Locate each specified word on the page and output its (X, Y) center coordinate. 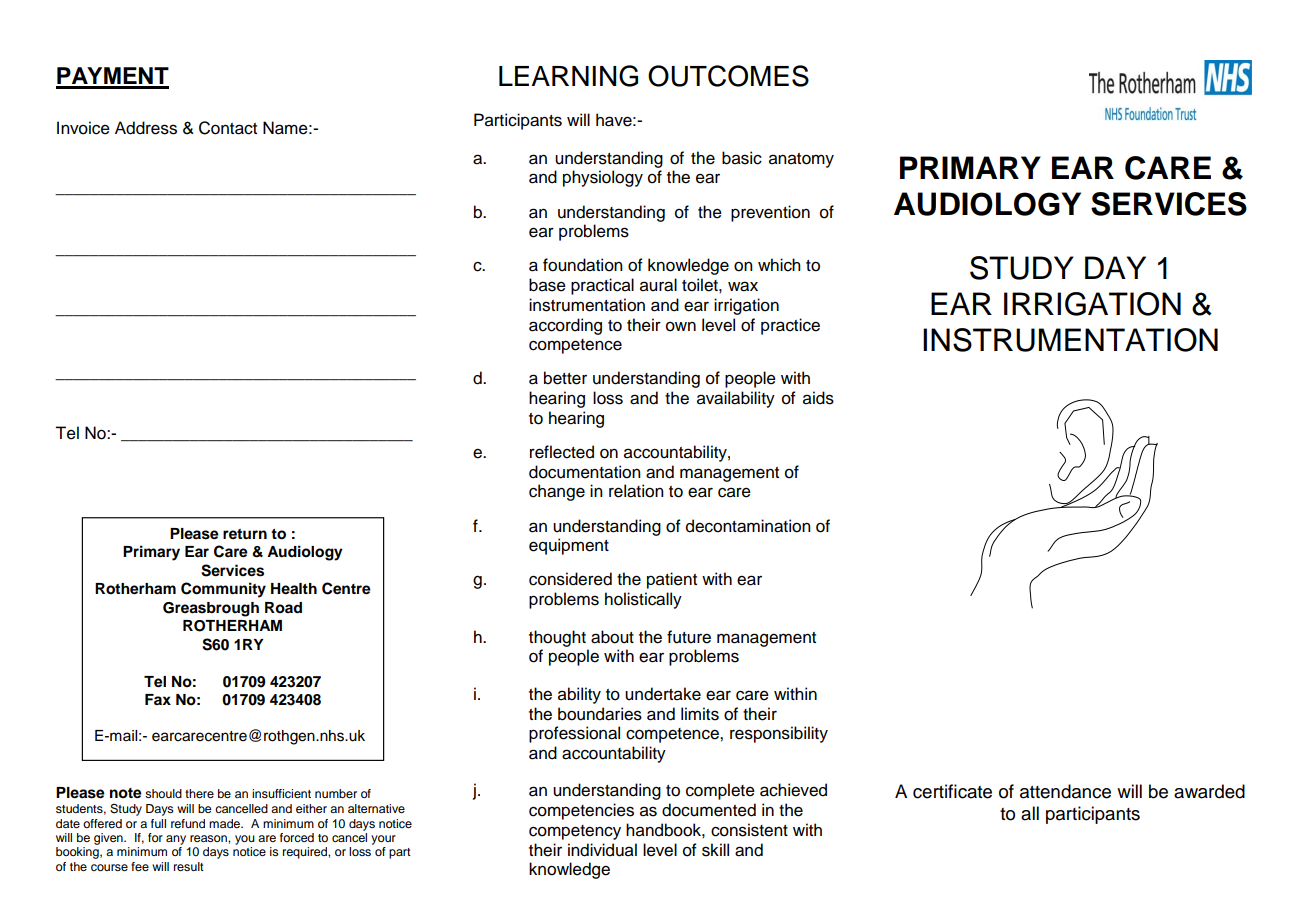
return (245, 534)
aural (658, 285)
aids (818, 398)
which (779, 265)
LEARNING (568, 76)
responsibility (779, 734)
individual (602, 850)
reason (209, 838)
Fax (158, 699)
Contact (228, 128)
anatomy (801, 160)
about (612, 637)
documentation (585, 472)
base (547, 285)
